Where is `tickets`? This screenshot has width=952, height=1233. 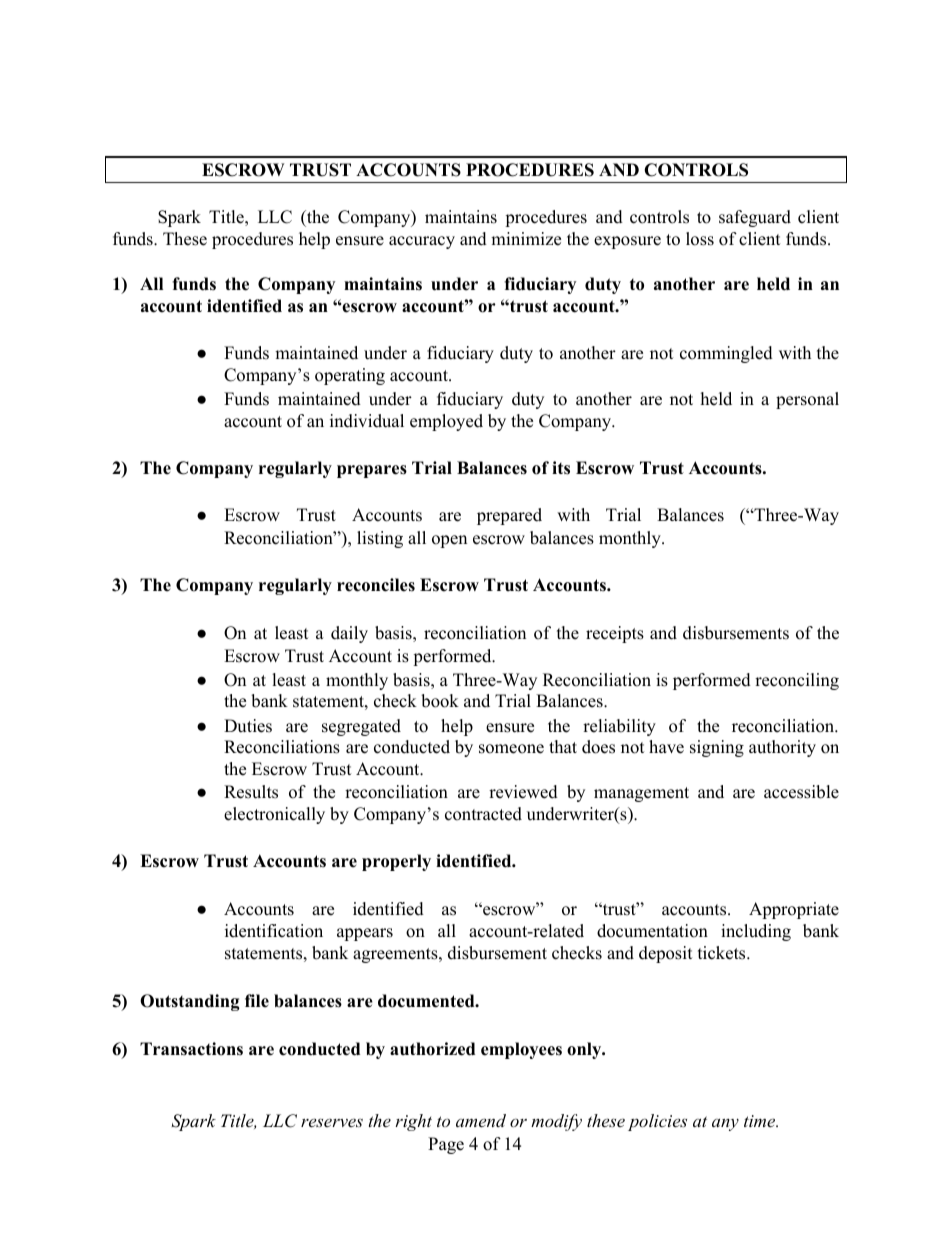 tickets is located at coordinates (721, 953).
